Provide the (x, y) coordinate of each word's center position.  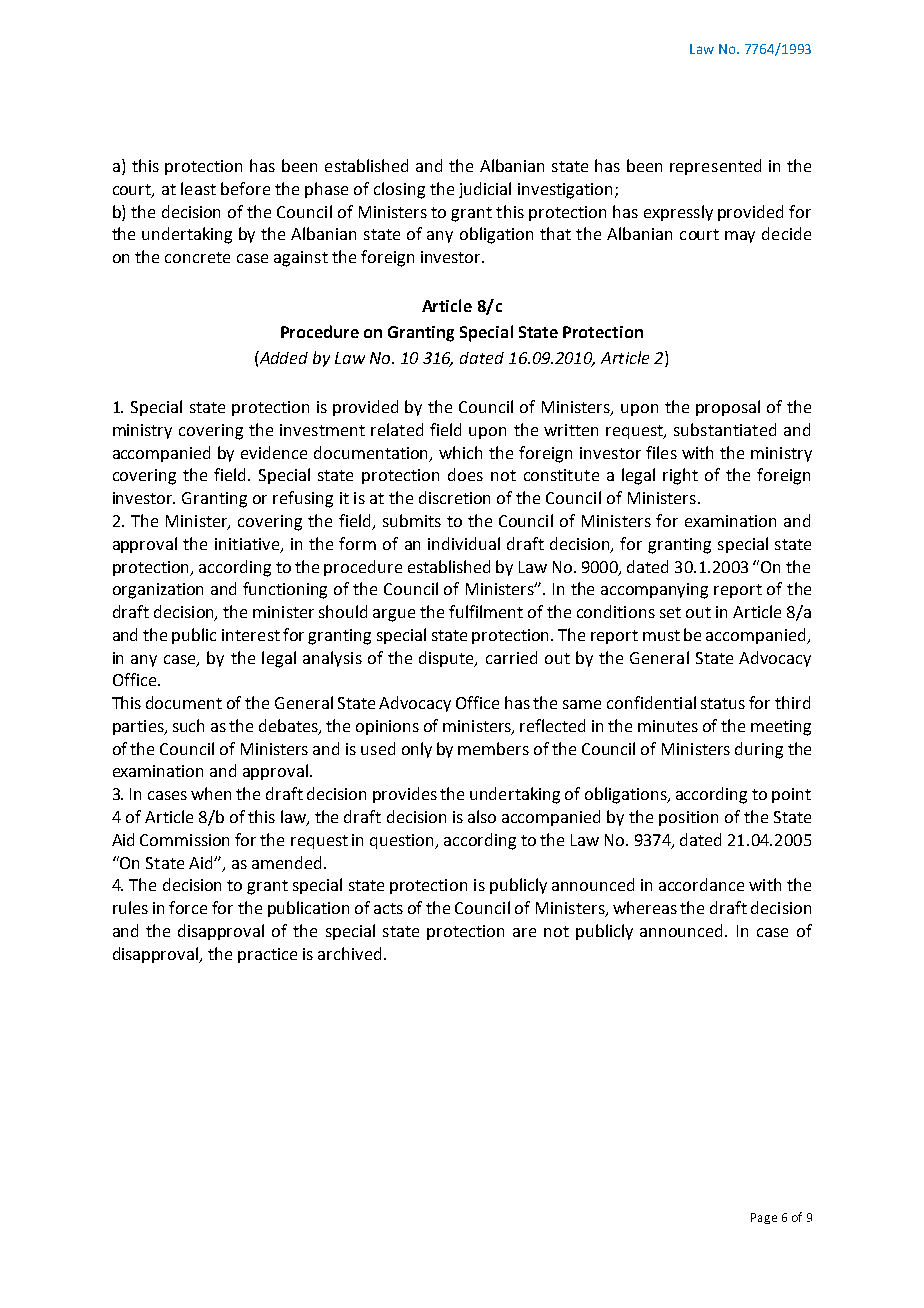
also (482, 816)
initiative (248, 545)
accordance (701, 884)
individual (464, 543)
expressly (678, 213)
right (680, 476)
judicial (485, 190)
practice (267, 955)
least (198, 188)
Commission (184, 840)
